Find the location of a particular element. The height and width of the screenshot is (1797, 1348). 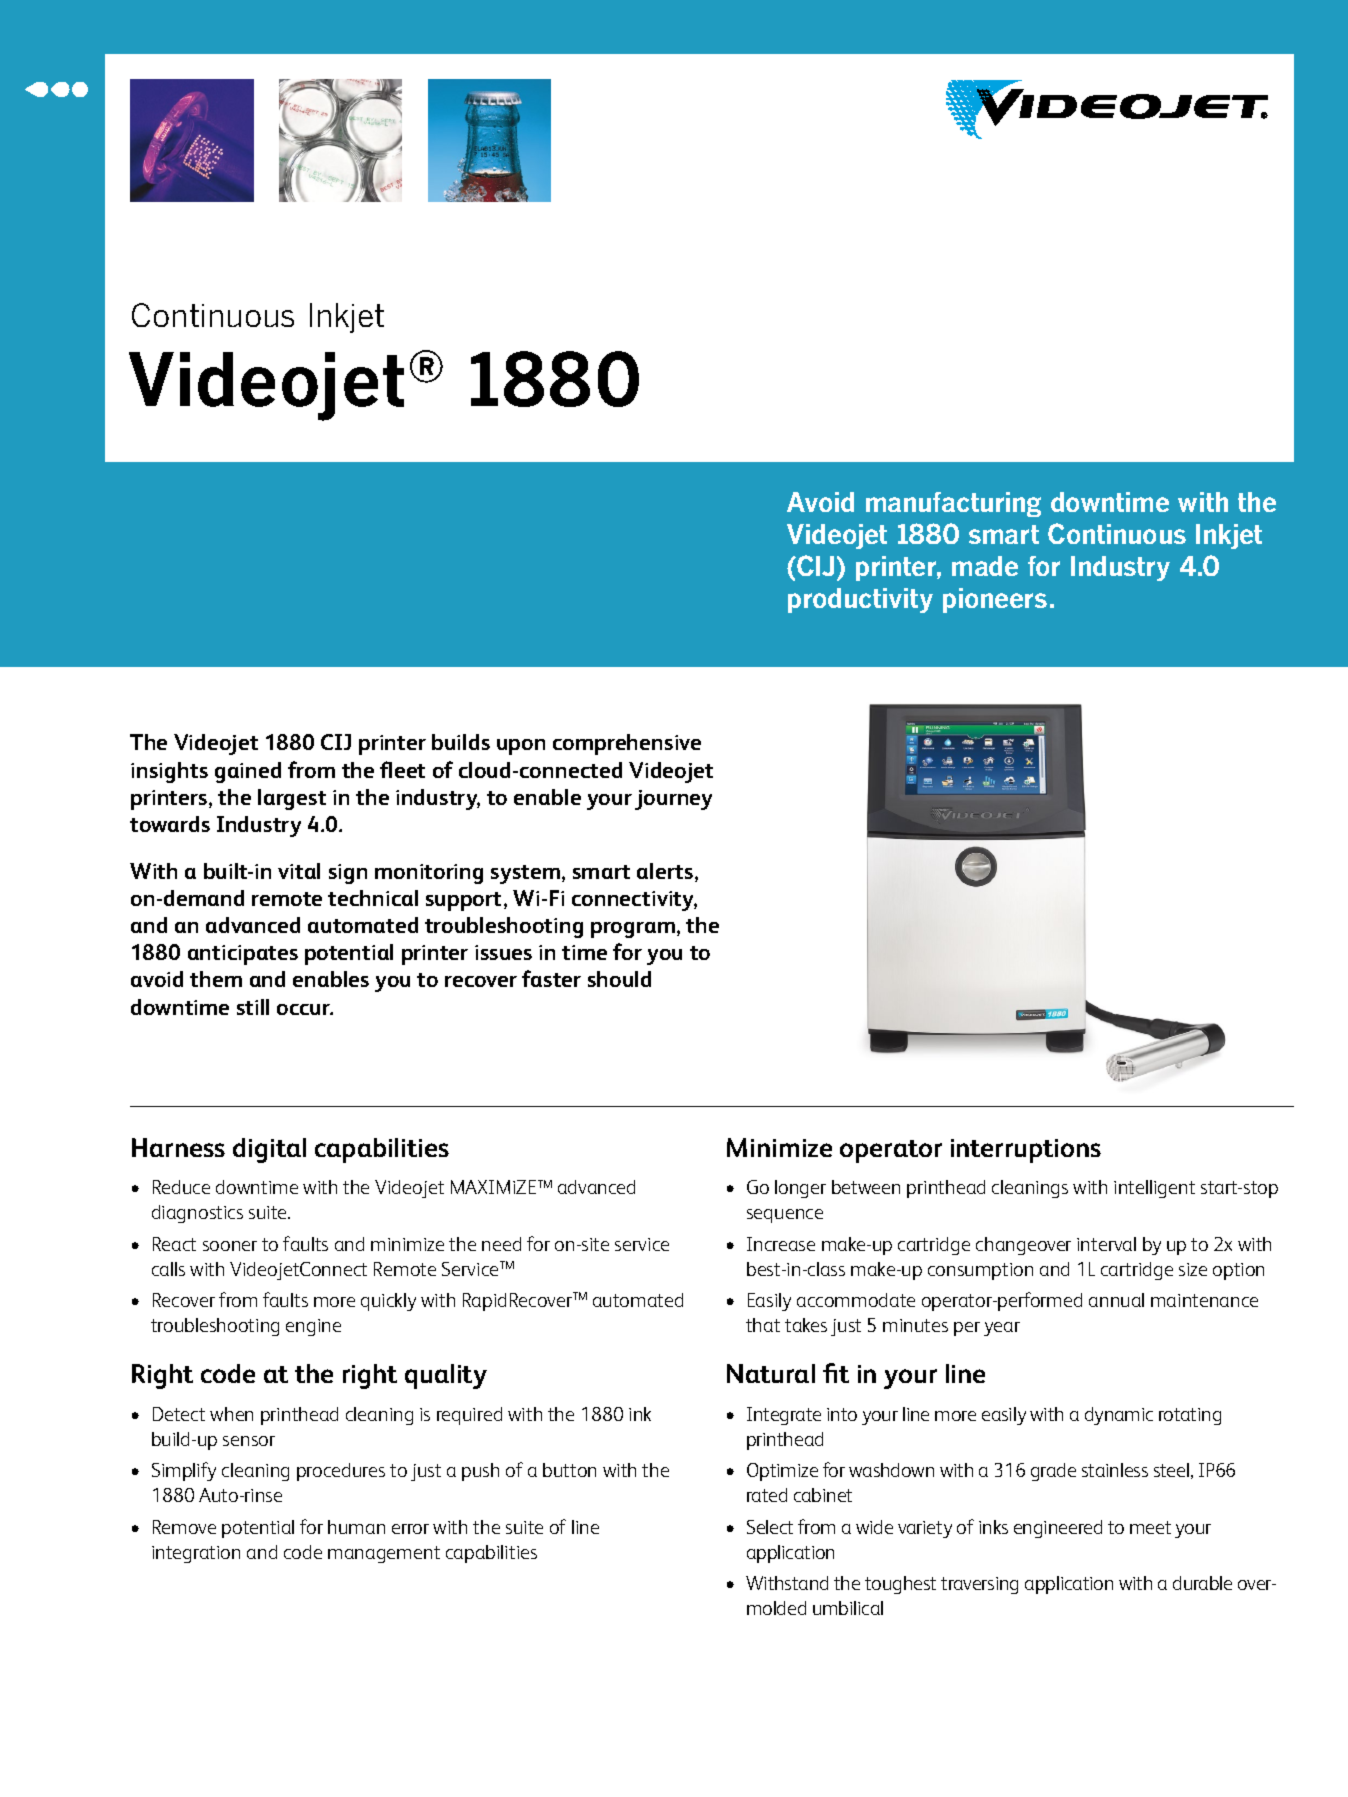

that is located at coordinates (763, 1325).
